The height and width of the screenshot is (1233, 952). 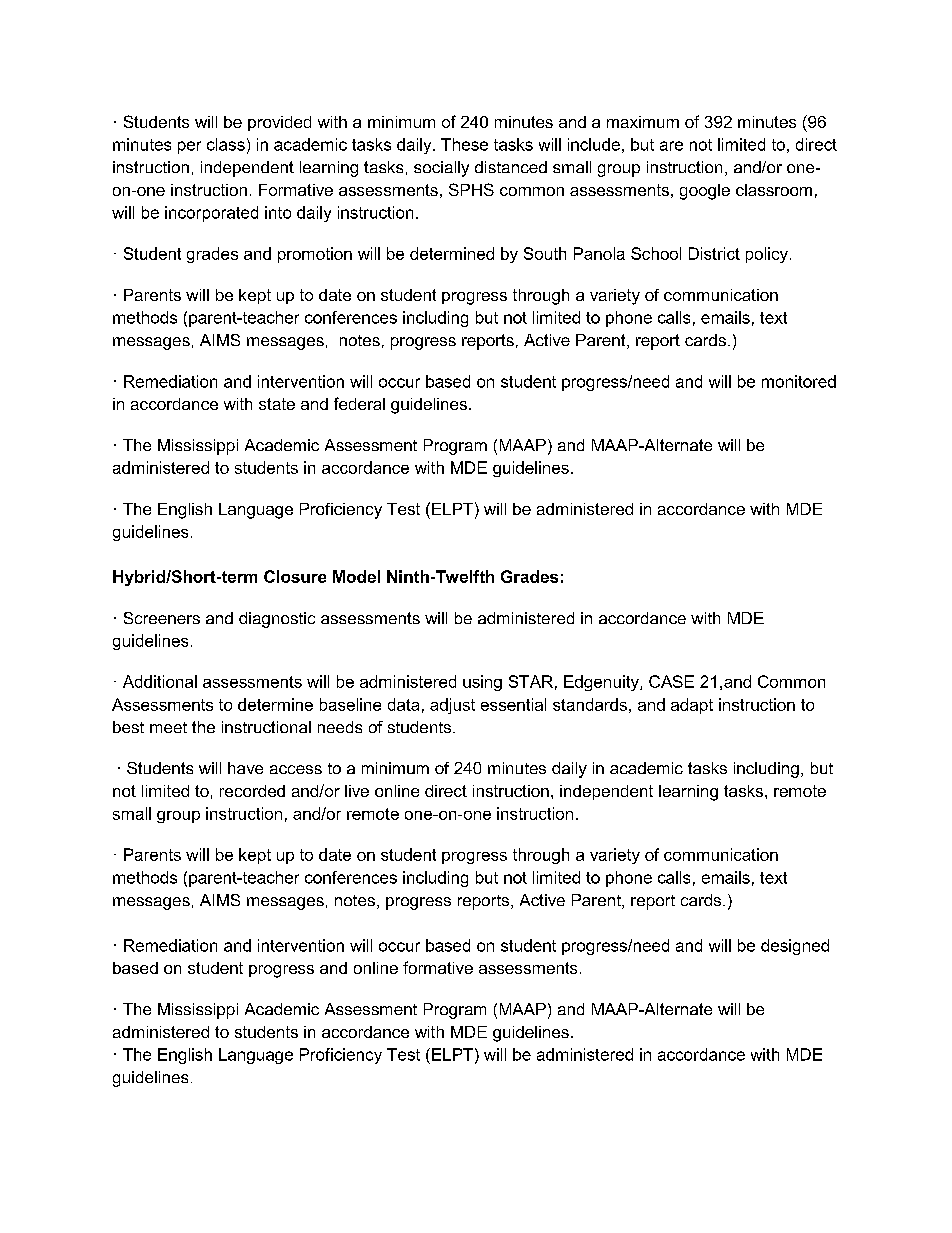 I want to click on state, so click(x=277, y=404).
